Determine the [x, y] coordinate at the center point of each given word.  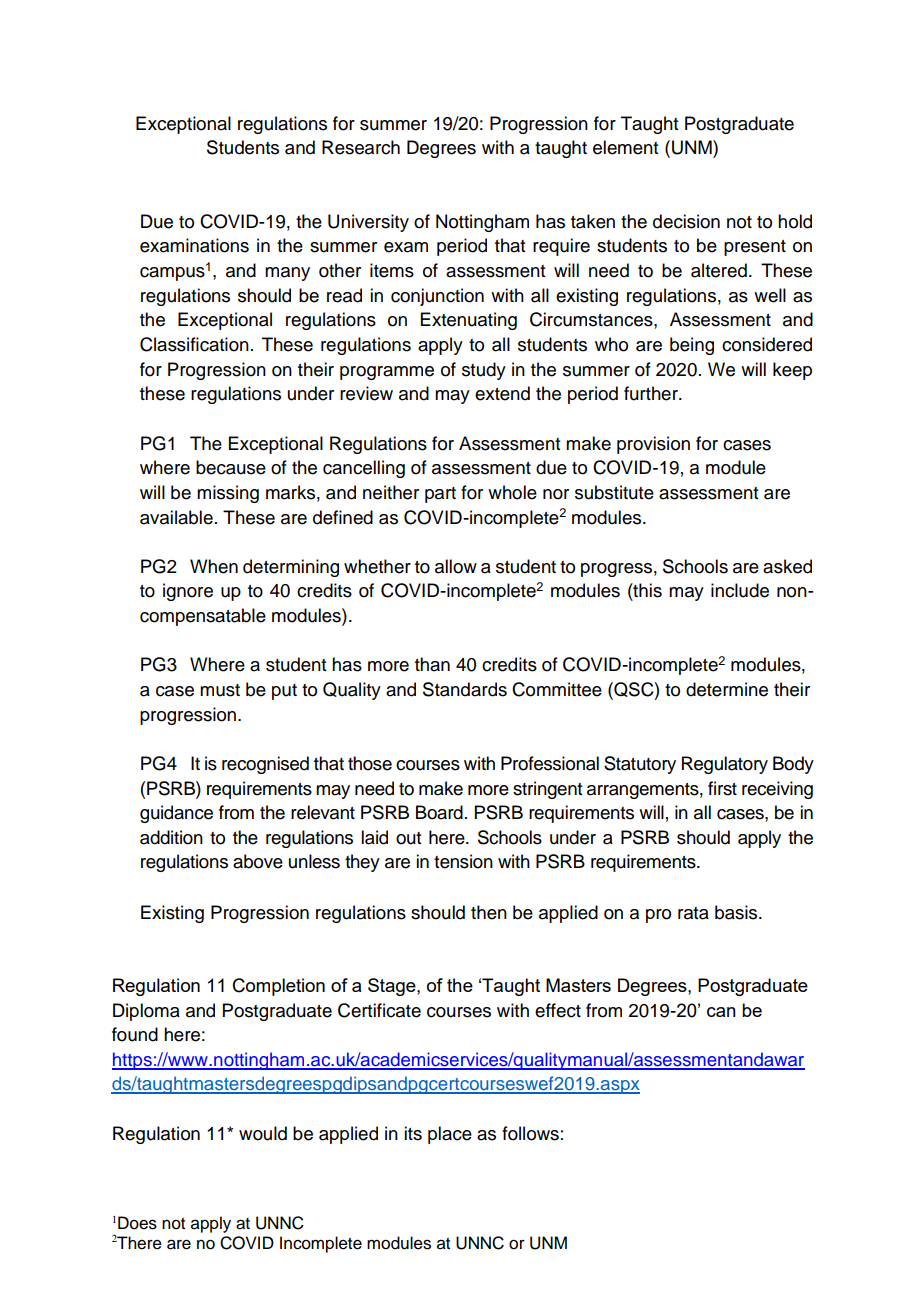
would [263, 1133]
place [450, 1135]
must [220, 690]
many [287, 274]
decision [686, 221]
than [432, 664]
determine [727, 689]
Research [361, 147]
